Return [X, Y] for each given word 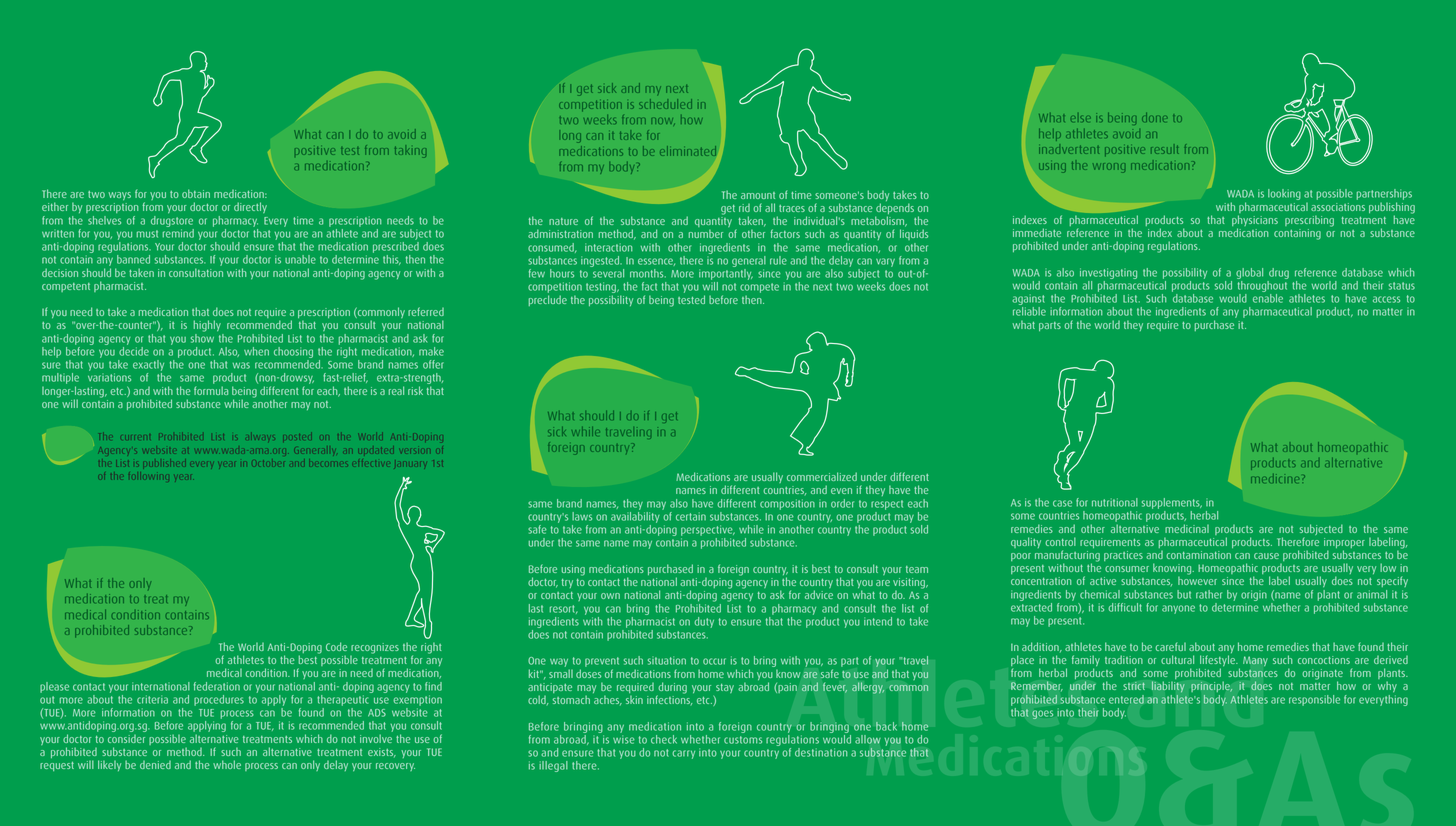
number [706, 234]
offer [433, 364]
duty [704, 622]
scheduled [665, 104]
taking [410, 152]
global [1249, 273]
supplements [1172, 503]
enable [1268, 298]
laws [582, 516]
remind [178, 232]
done [1155, 117]
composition [787, 504]
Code [336, 646]
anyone [1178, 609]
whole [227, 764]
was [241, 365]
